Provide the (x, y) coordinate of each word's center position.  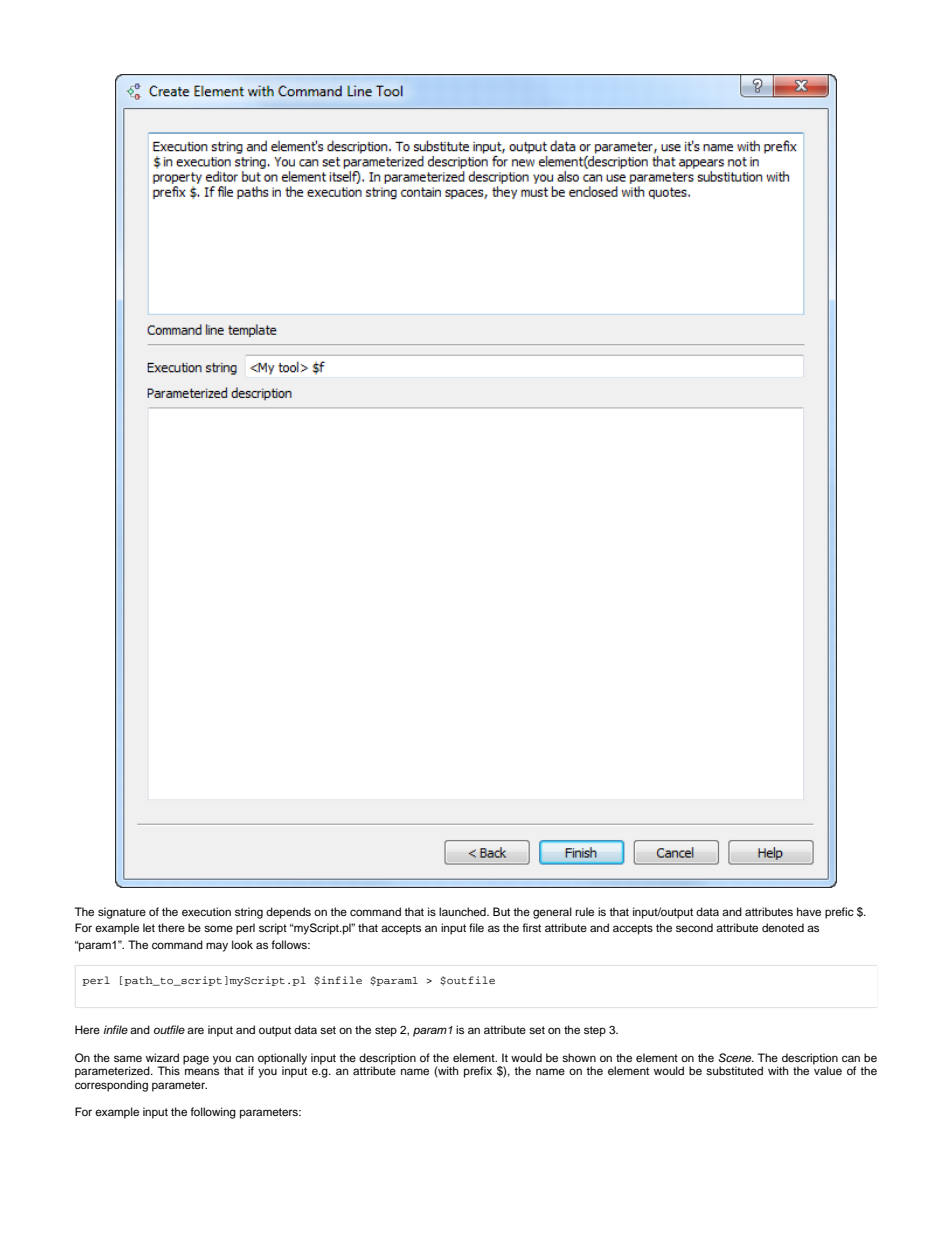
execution (206, 911)
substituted (734, 1070)
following (213, 1113)
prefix (478, 1072)
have (809, 911)
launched (463, 911)
